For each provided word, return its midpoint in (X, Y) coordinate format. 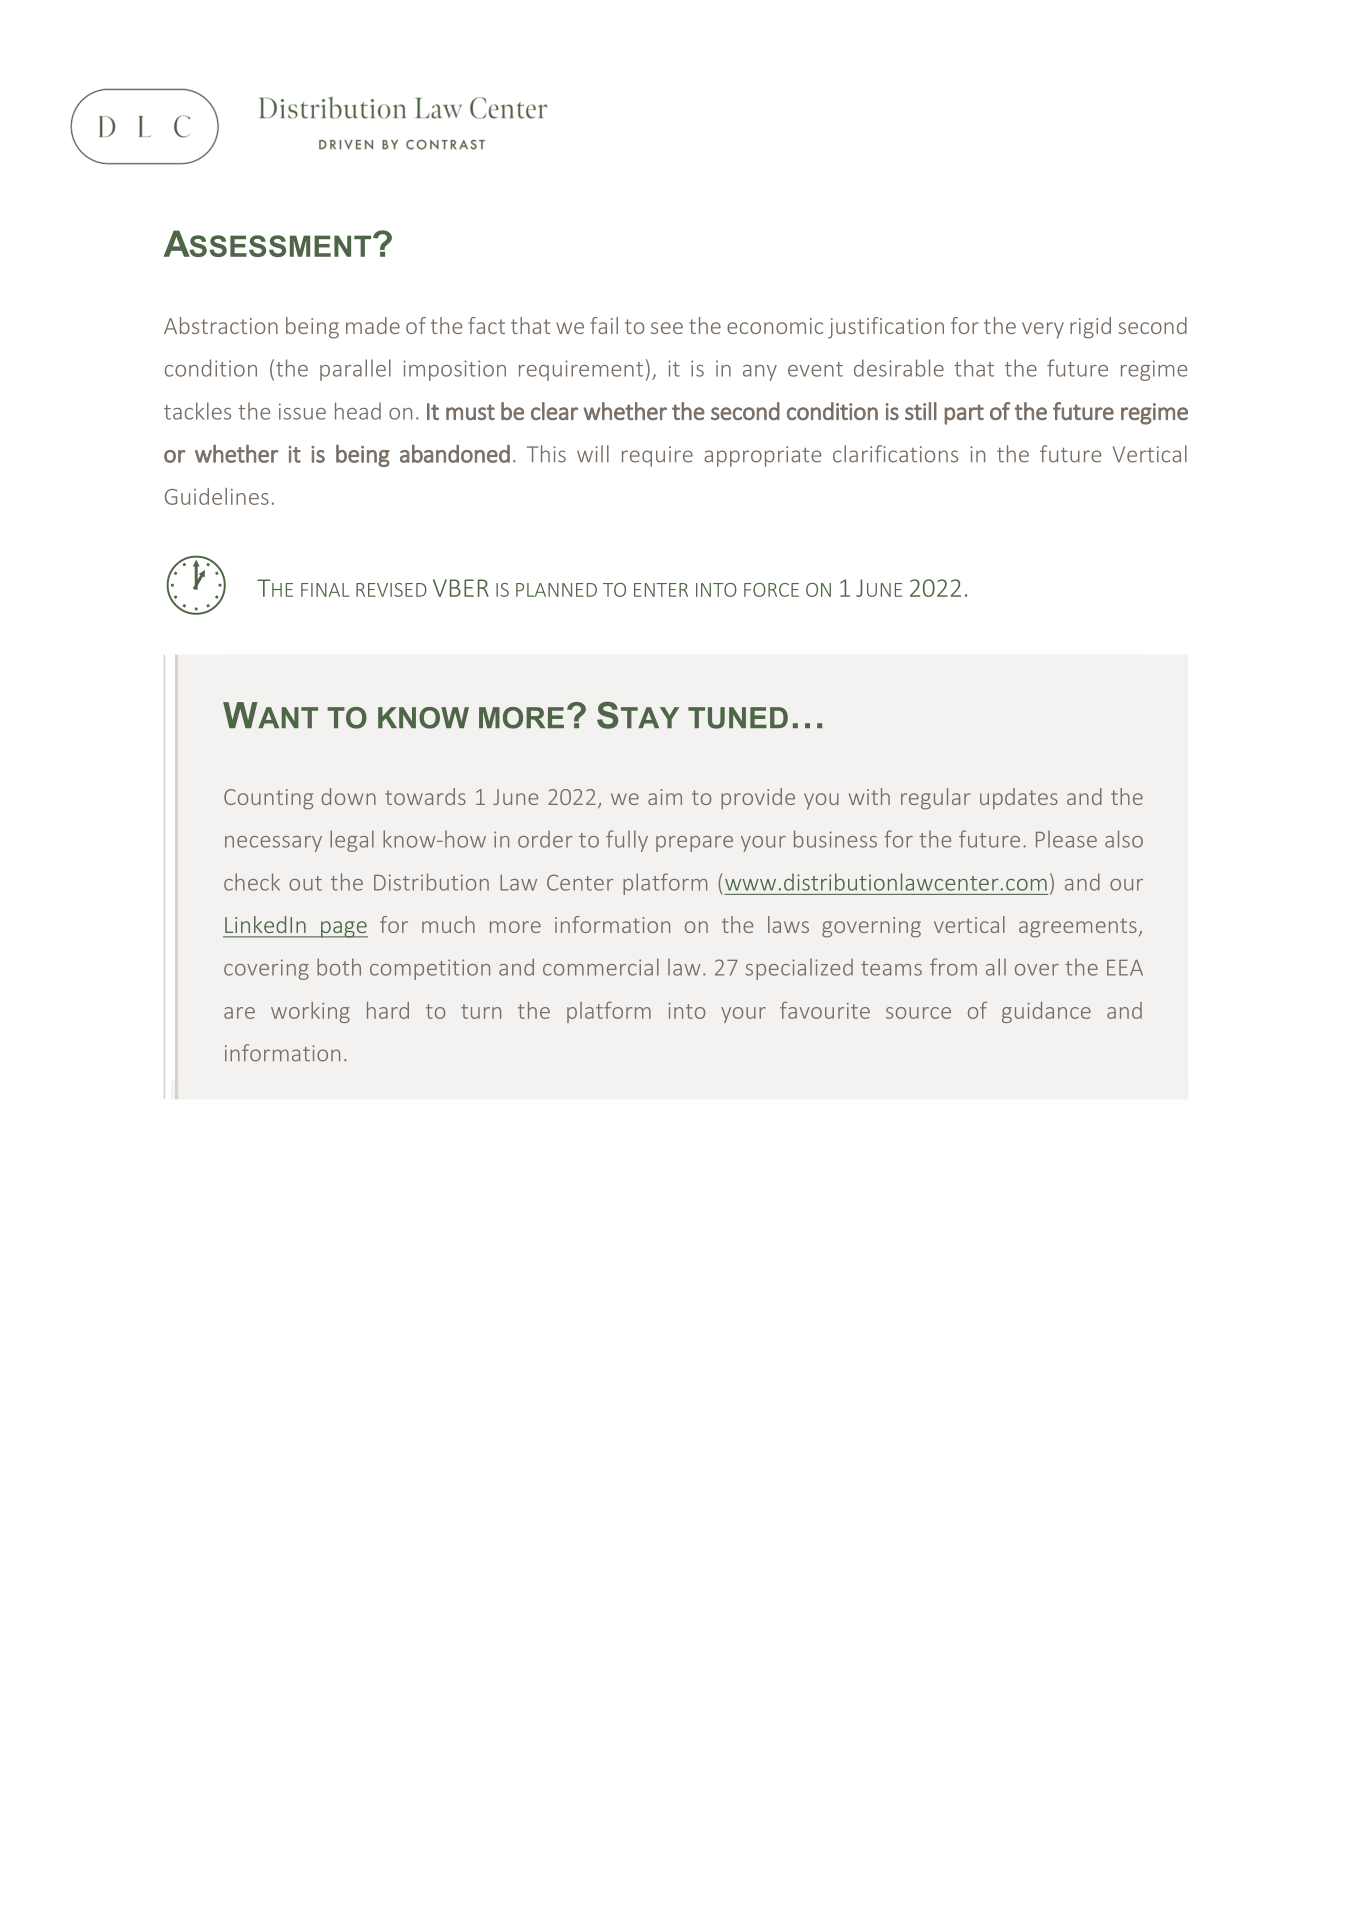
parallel (355, 370)
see (667, 328)
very (1043, 330)
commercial (601, 967)
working (310, 1012)
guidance (1046, 1012)
